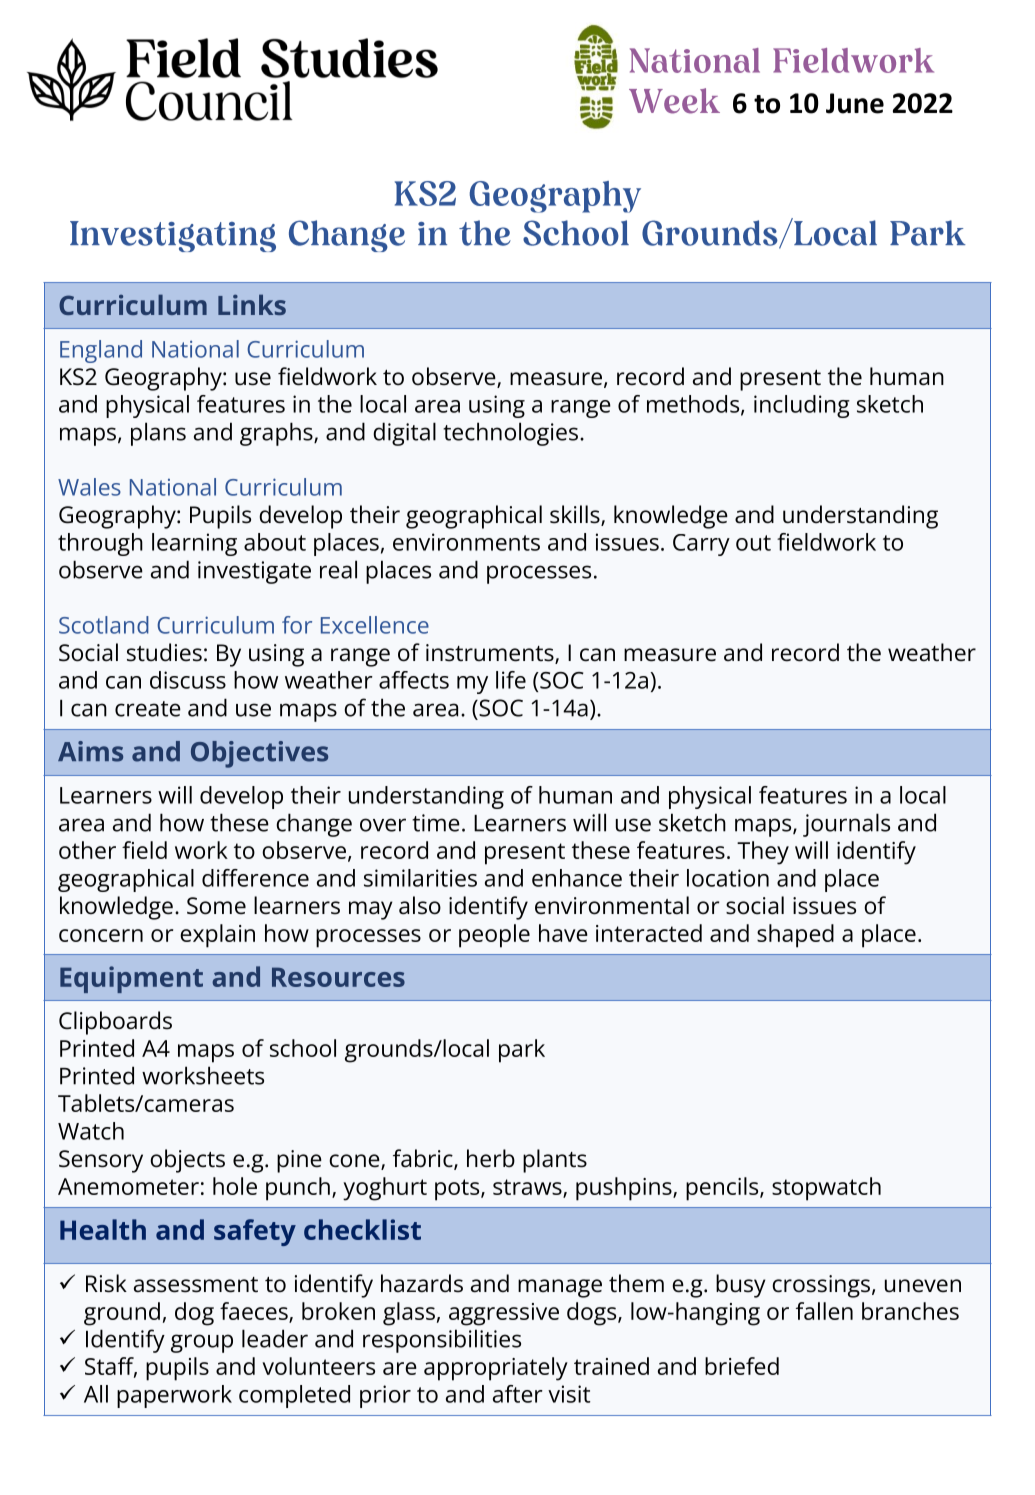  What do you see at coordinates (217, 936) in the document?
I see `explain` at bounding box center [217, 936].
